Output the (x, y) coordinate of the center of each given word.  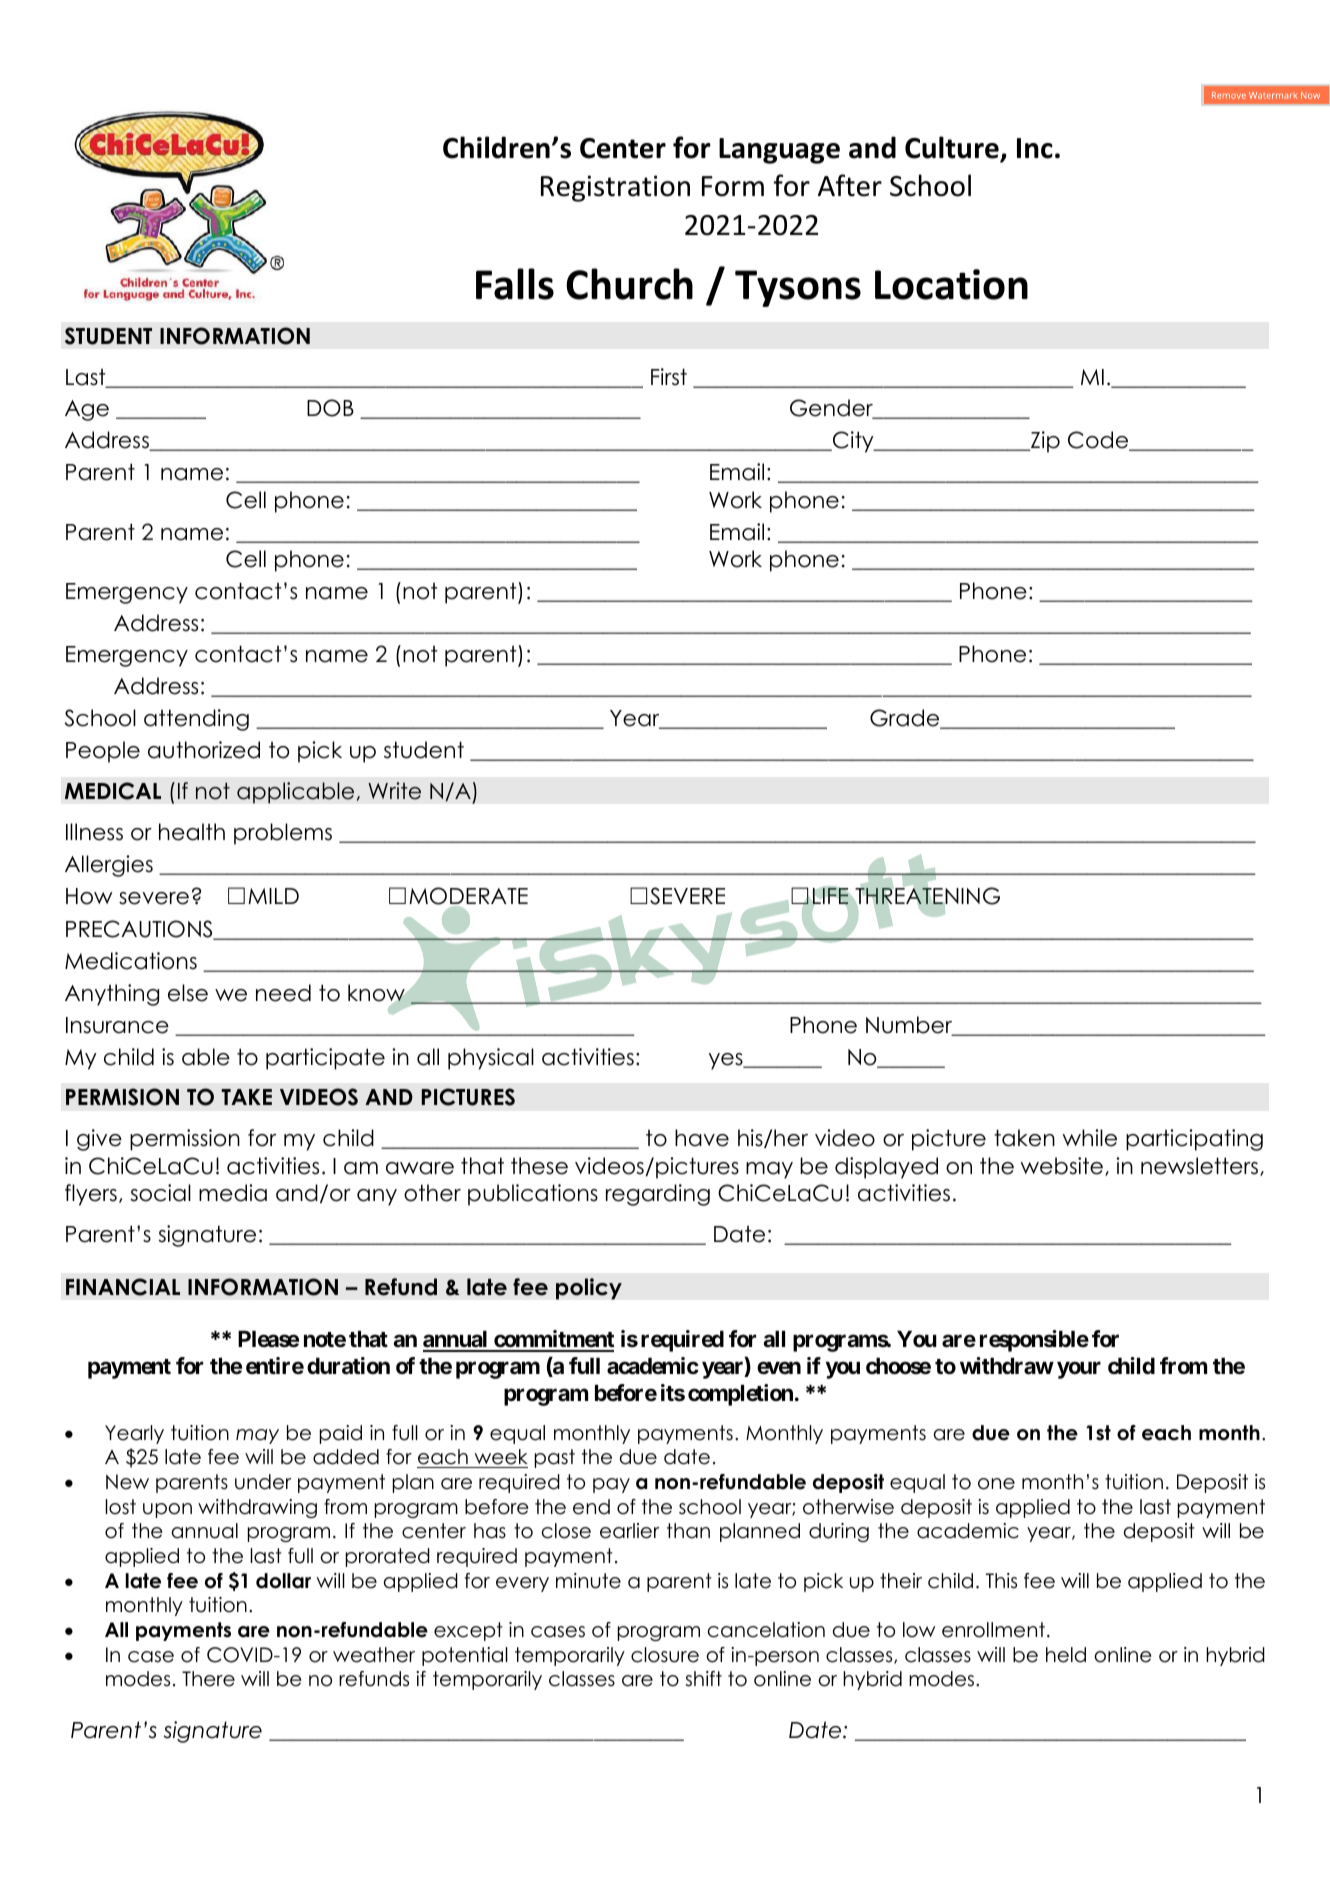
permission (185, 1140)
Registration (615, 188)
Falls (515, 284)
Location (951, 284)
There (208, 1679)
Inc (1035, 148)
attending (196, 720)
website (1062, 1166)
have (702, 1138)
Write (394, 791)
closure (665, 1655)
